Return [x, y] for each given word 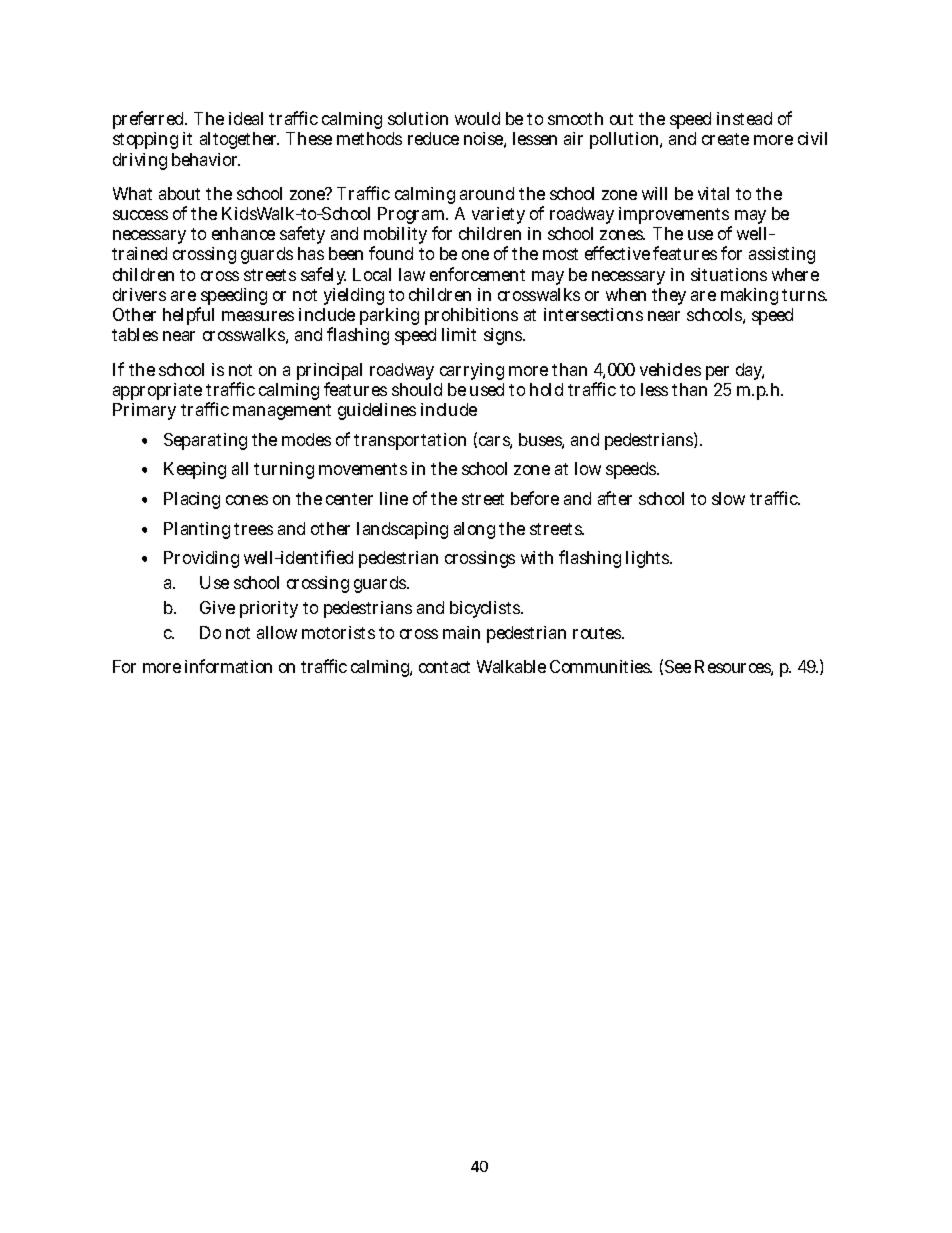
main [461, 632]
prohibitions [471, 318]
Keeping [195, 470]
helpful [188, 316]
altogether [239, 140]
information [228, 666]
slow [728, 498]
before [535, 498]
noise [483, 138]
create [725, 139]
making [749, 298]
